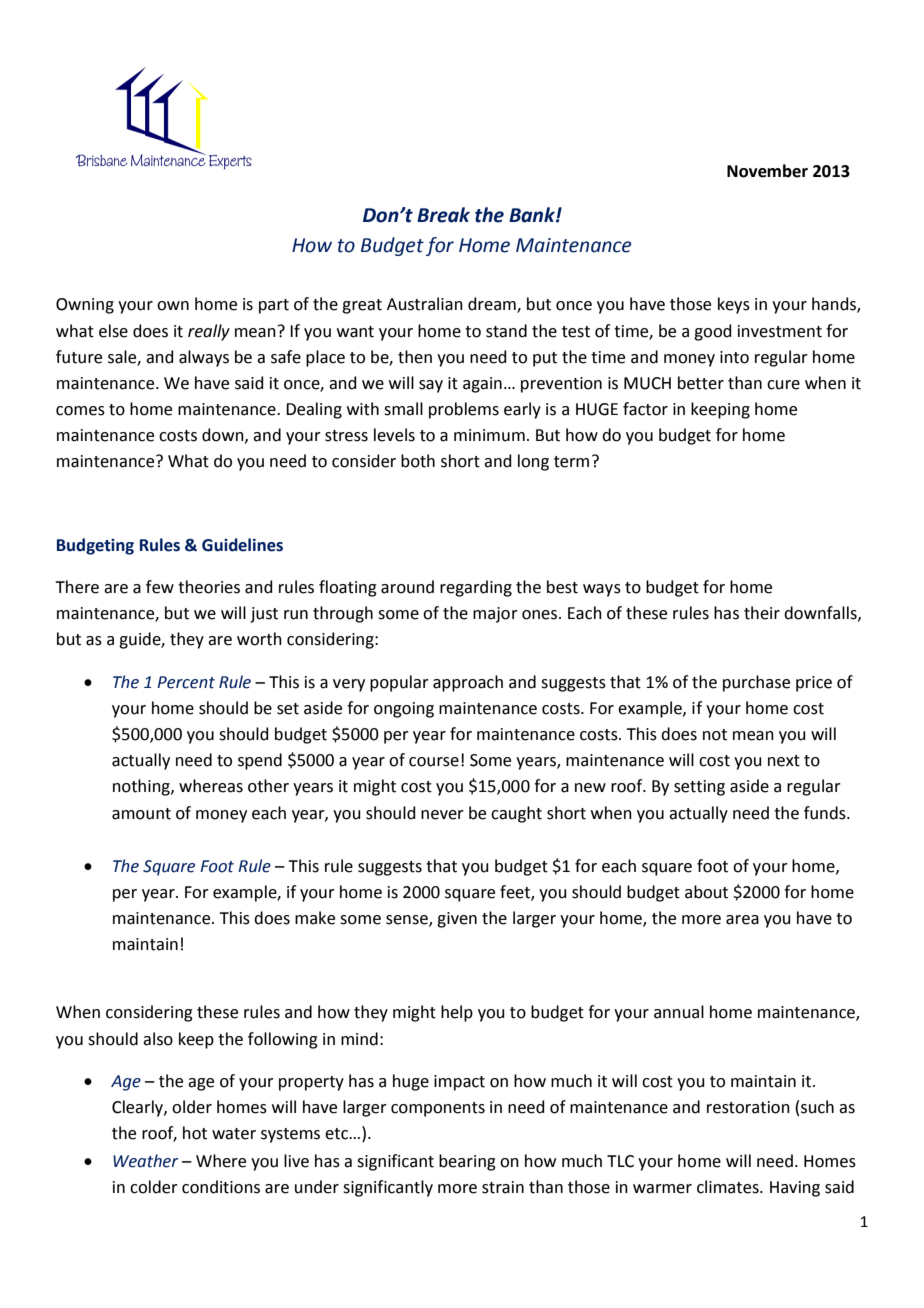 The image size is (924, 1308). Describe the element at coordinates (706, 892) in the screenshot. I see `about` at that location.
